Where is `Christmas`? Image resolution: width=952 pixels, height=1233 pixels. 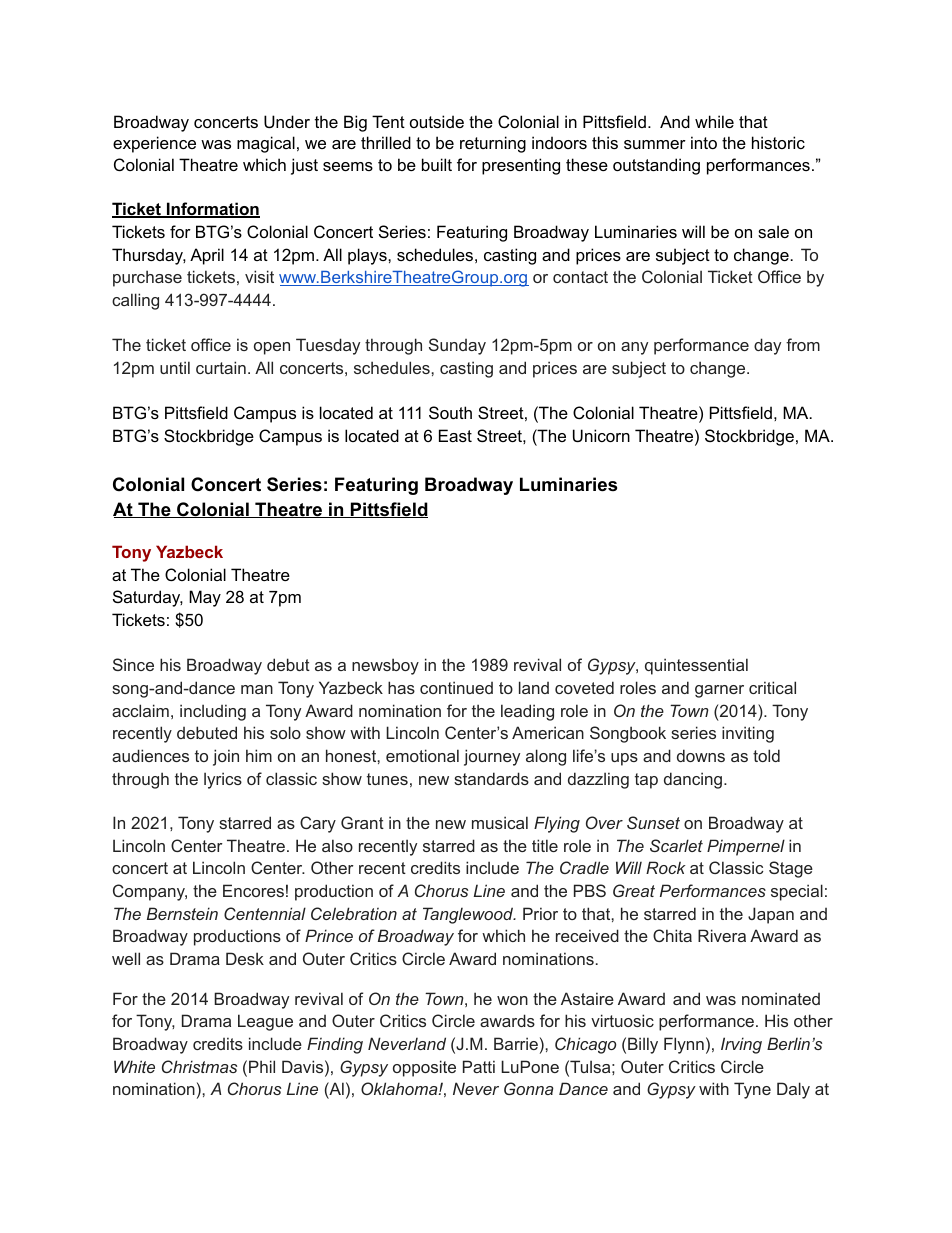
Christmas is located at coordinates (199, 1066).
